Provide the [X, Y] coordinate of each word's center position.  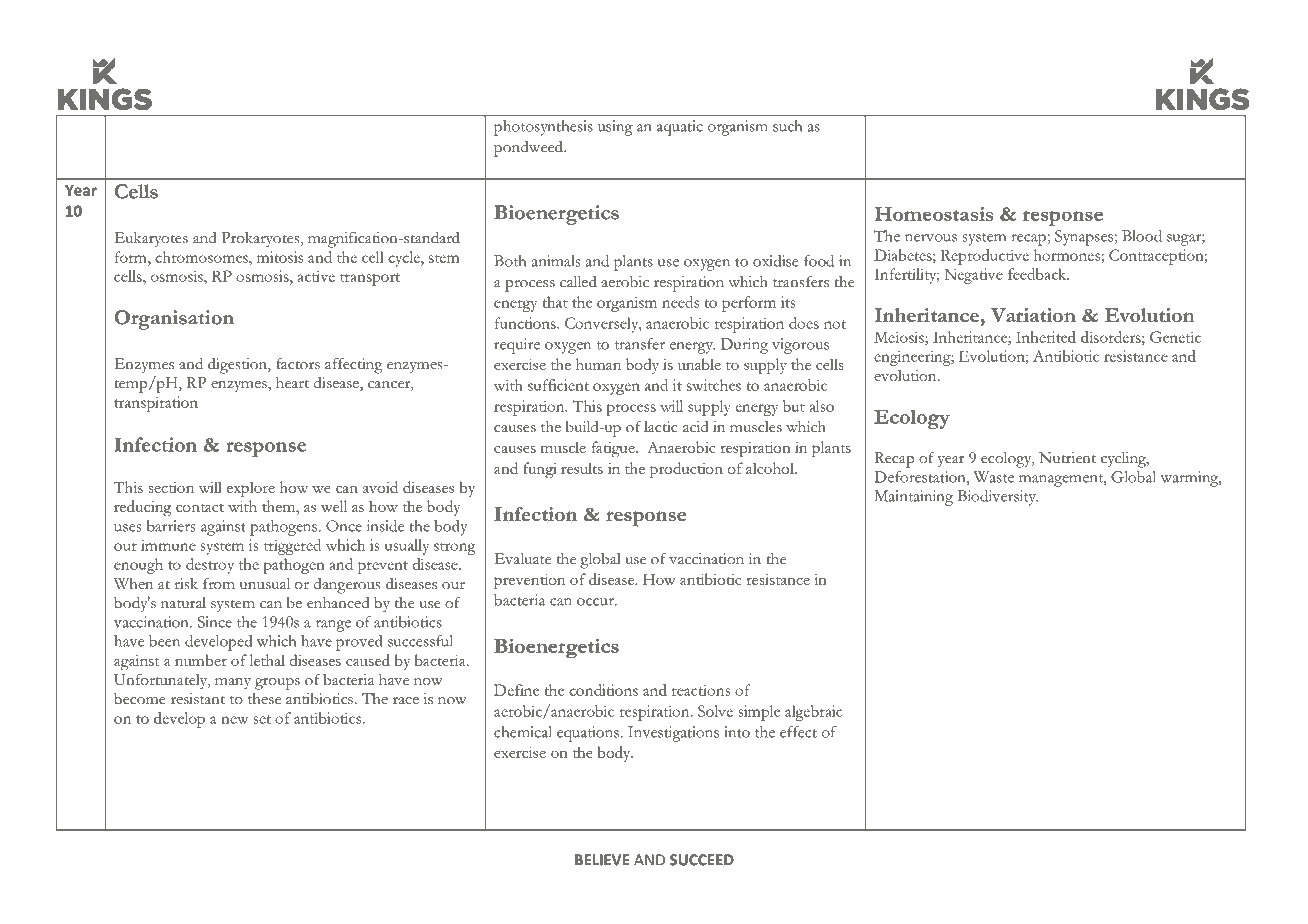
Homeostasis [933, 214]
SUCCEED [702, 860]
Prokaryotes [261, 239]
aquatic [680, 128]
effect [798, 732]
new [234, 720]
